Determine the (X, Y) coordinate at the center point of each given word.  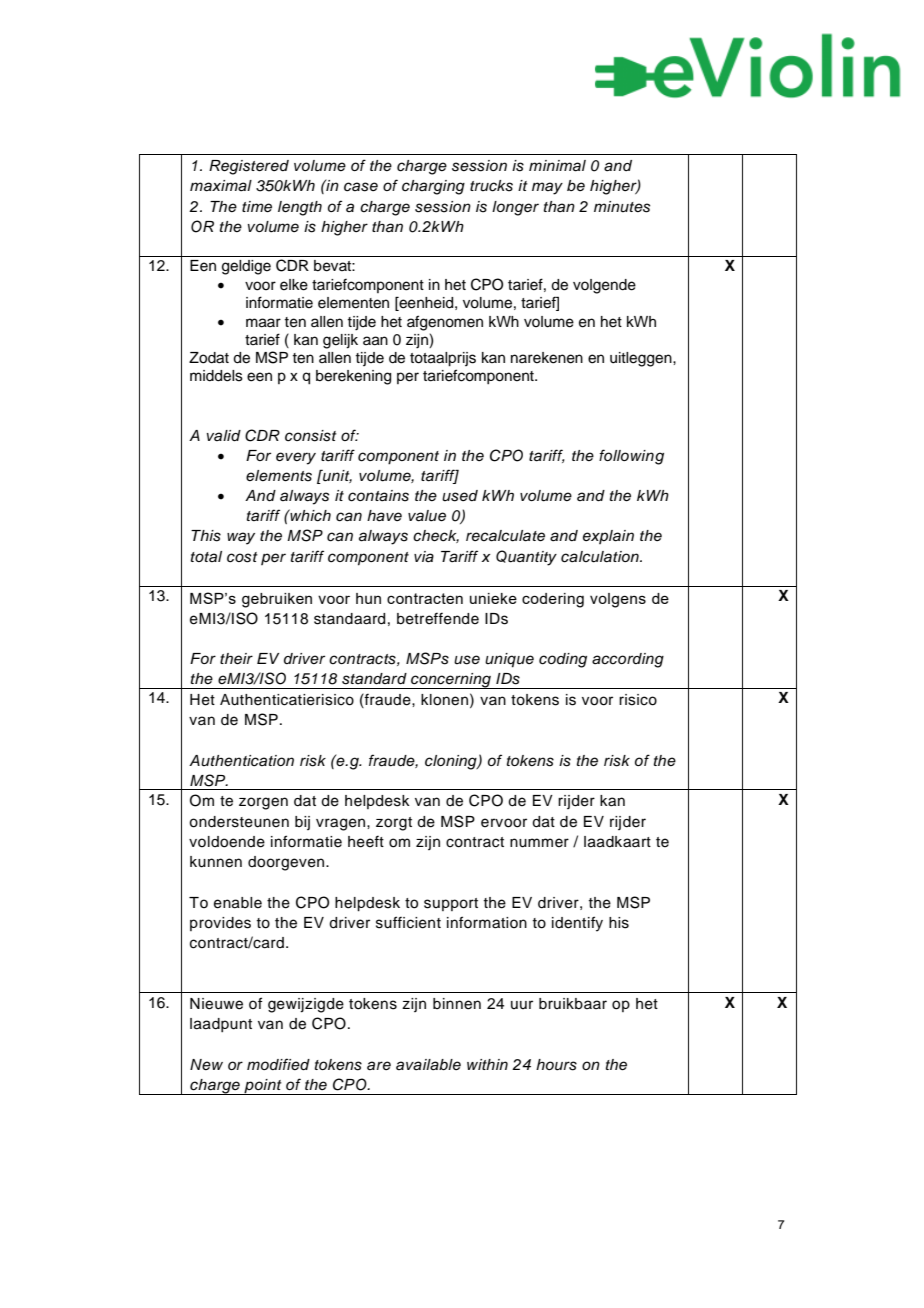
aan (375, 341)
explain (608, 537)
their (236, 659)
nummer (539, 843)
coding (563, 660)
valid (224, 436)
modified (278, 1064)
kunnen (216, 862)
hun (368, 598)
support (451, 904)
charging (433, 187)
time (257, 207)
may (547, 188)
